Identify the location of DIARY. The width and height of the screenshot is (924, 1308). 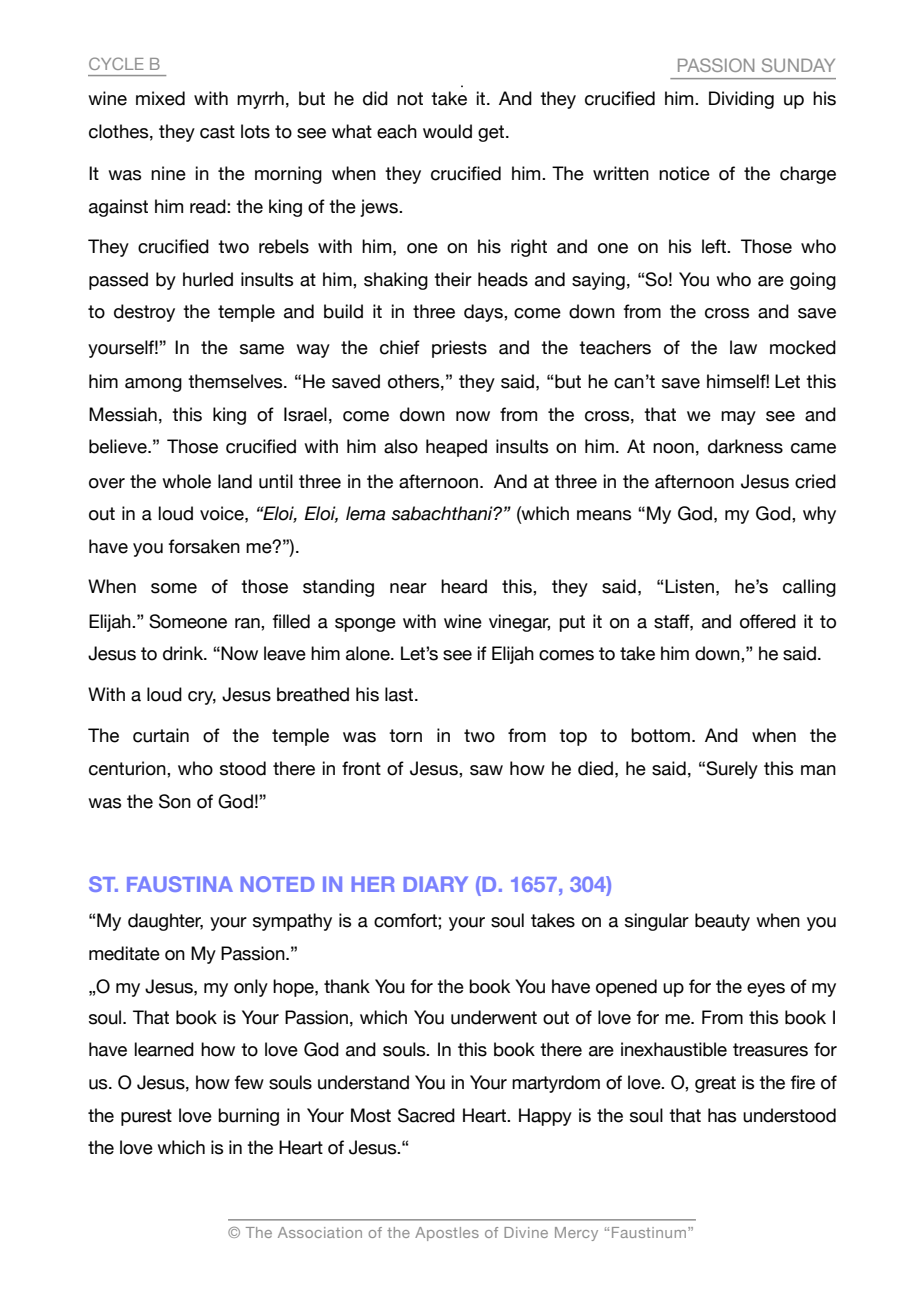
(436, 884).
